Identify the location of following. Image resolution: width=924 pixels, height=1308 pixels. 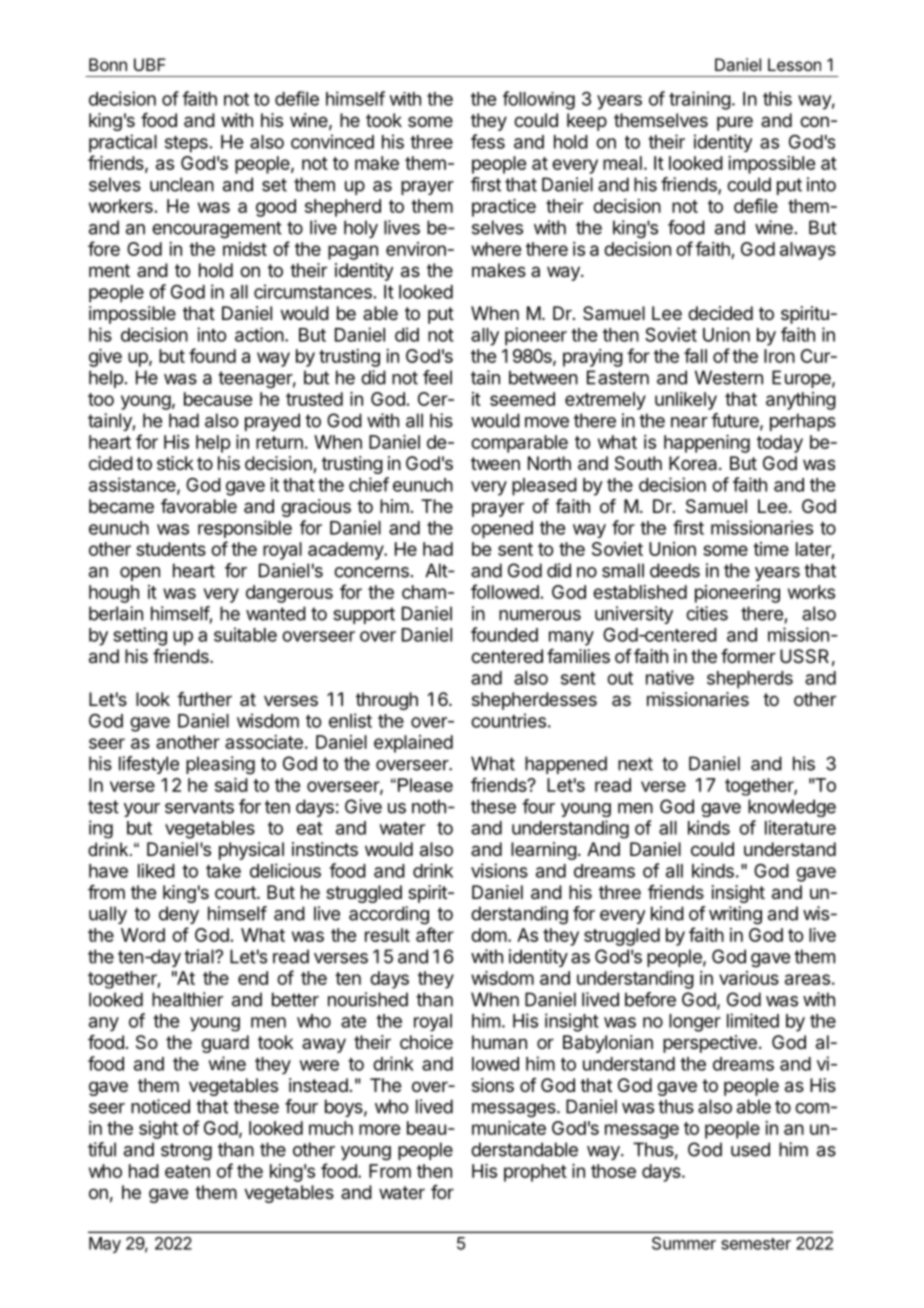
(539, 100).
